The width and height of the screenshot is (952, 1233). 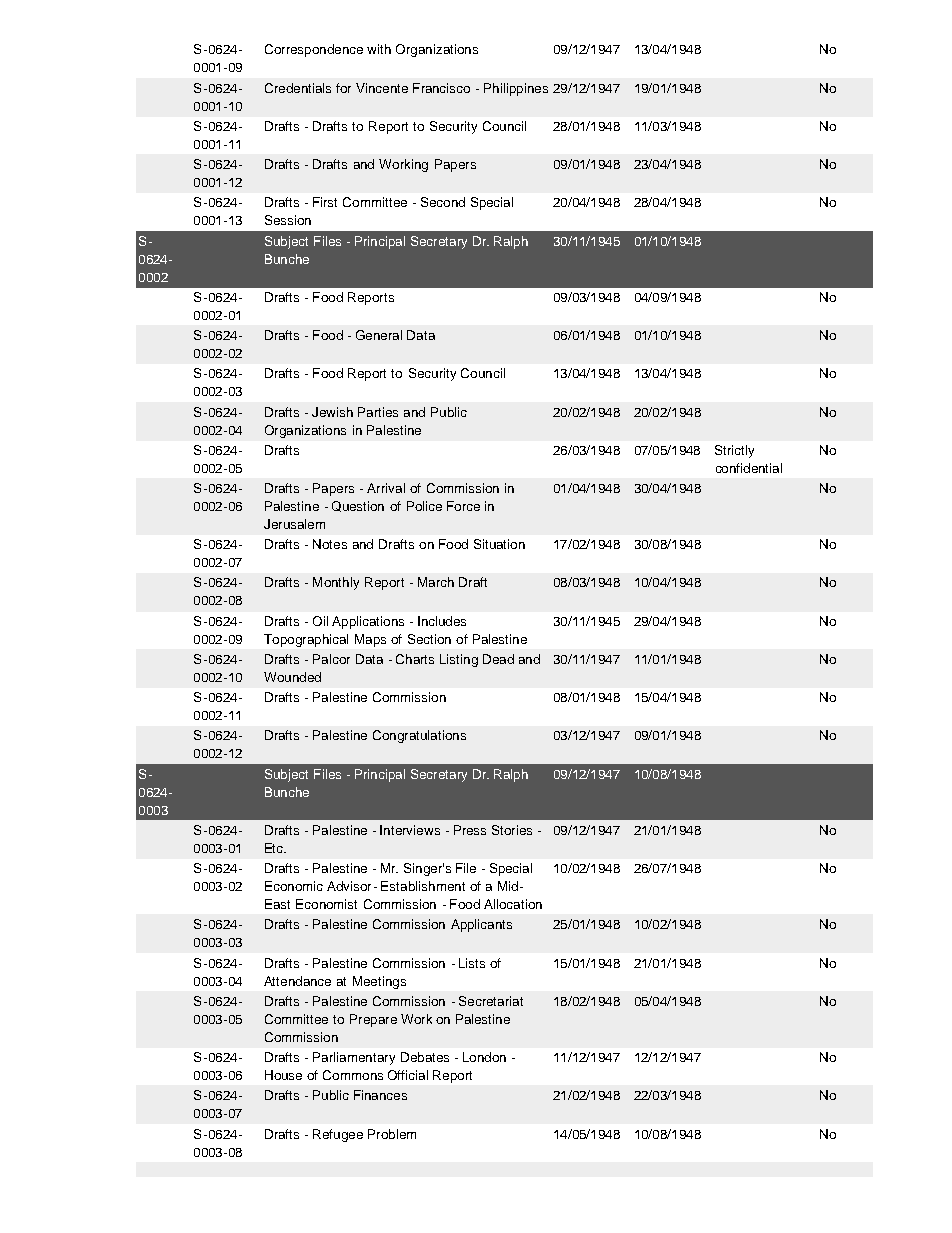 What do you see at coordinates (338, 1135) in the screenshot?
I see `Refugee` at bounding box center [338, 1135].
